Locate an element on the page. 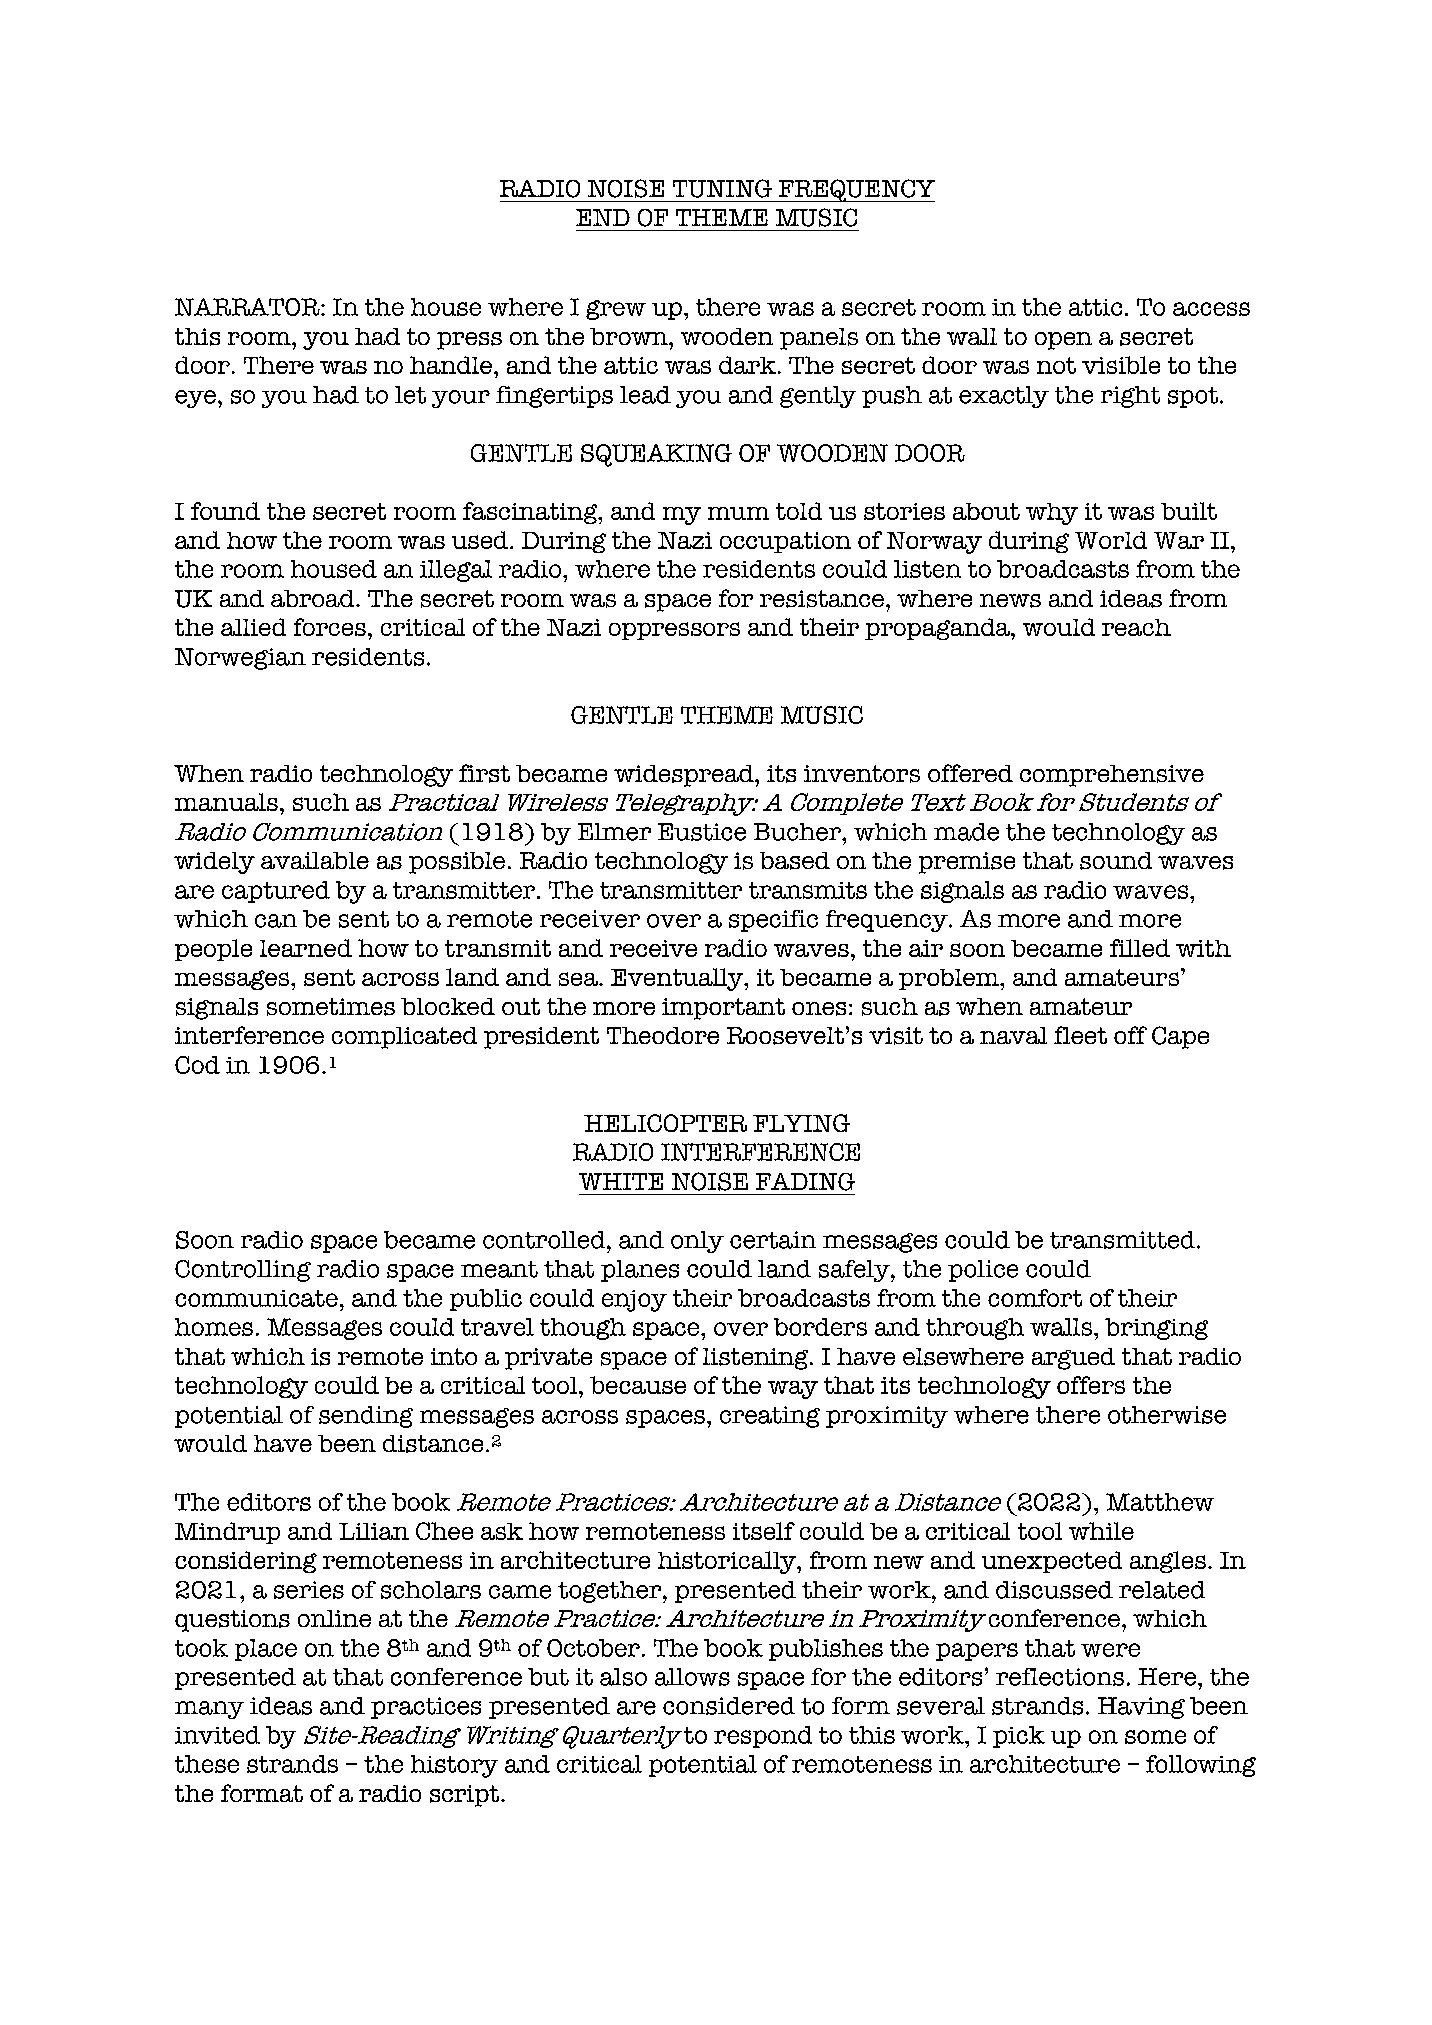 The image size is (1432, 2025). pick is located at coordinates (1019, 1737).
